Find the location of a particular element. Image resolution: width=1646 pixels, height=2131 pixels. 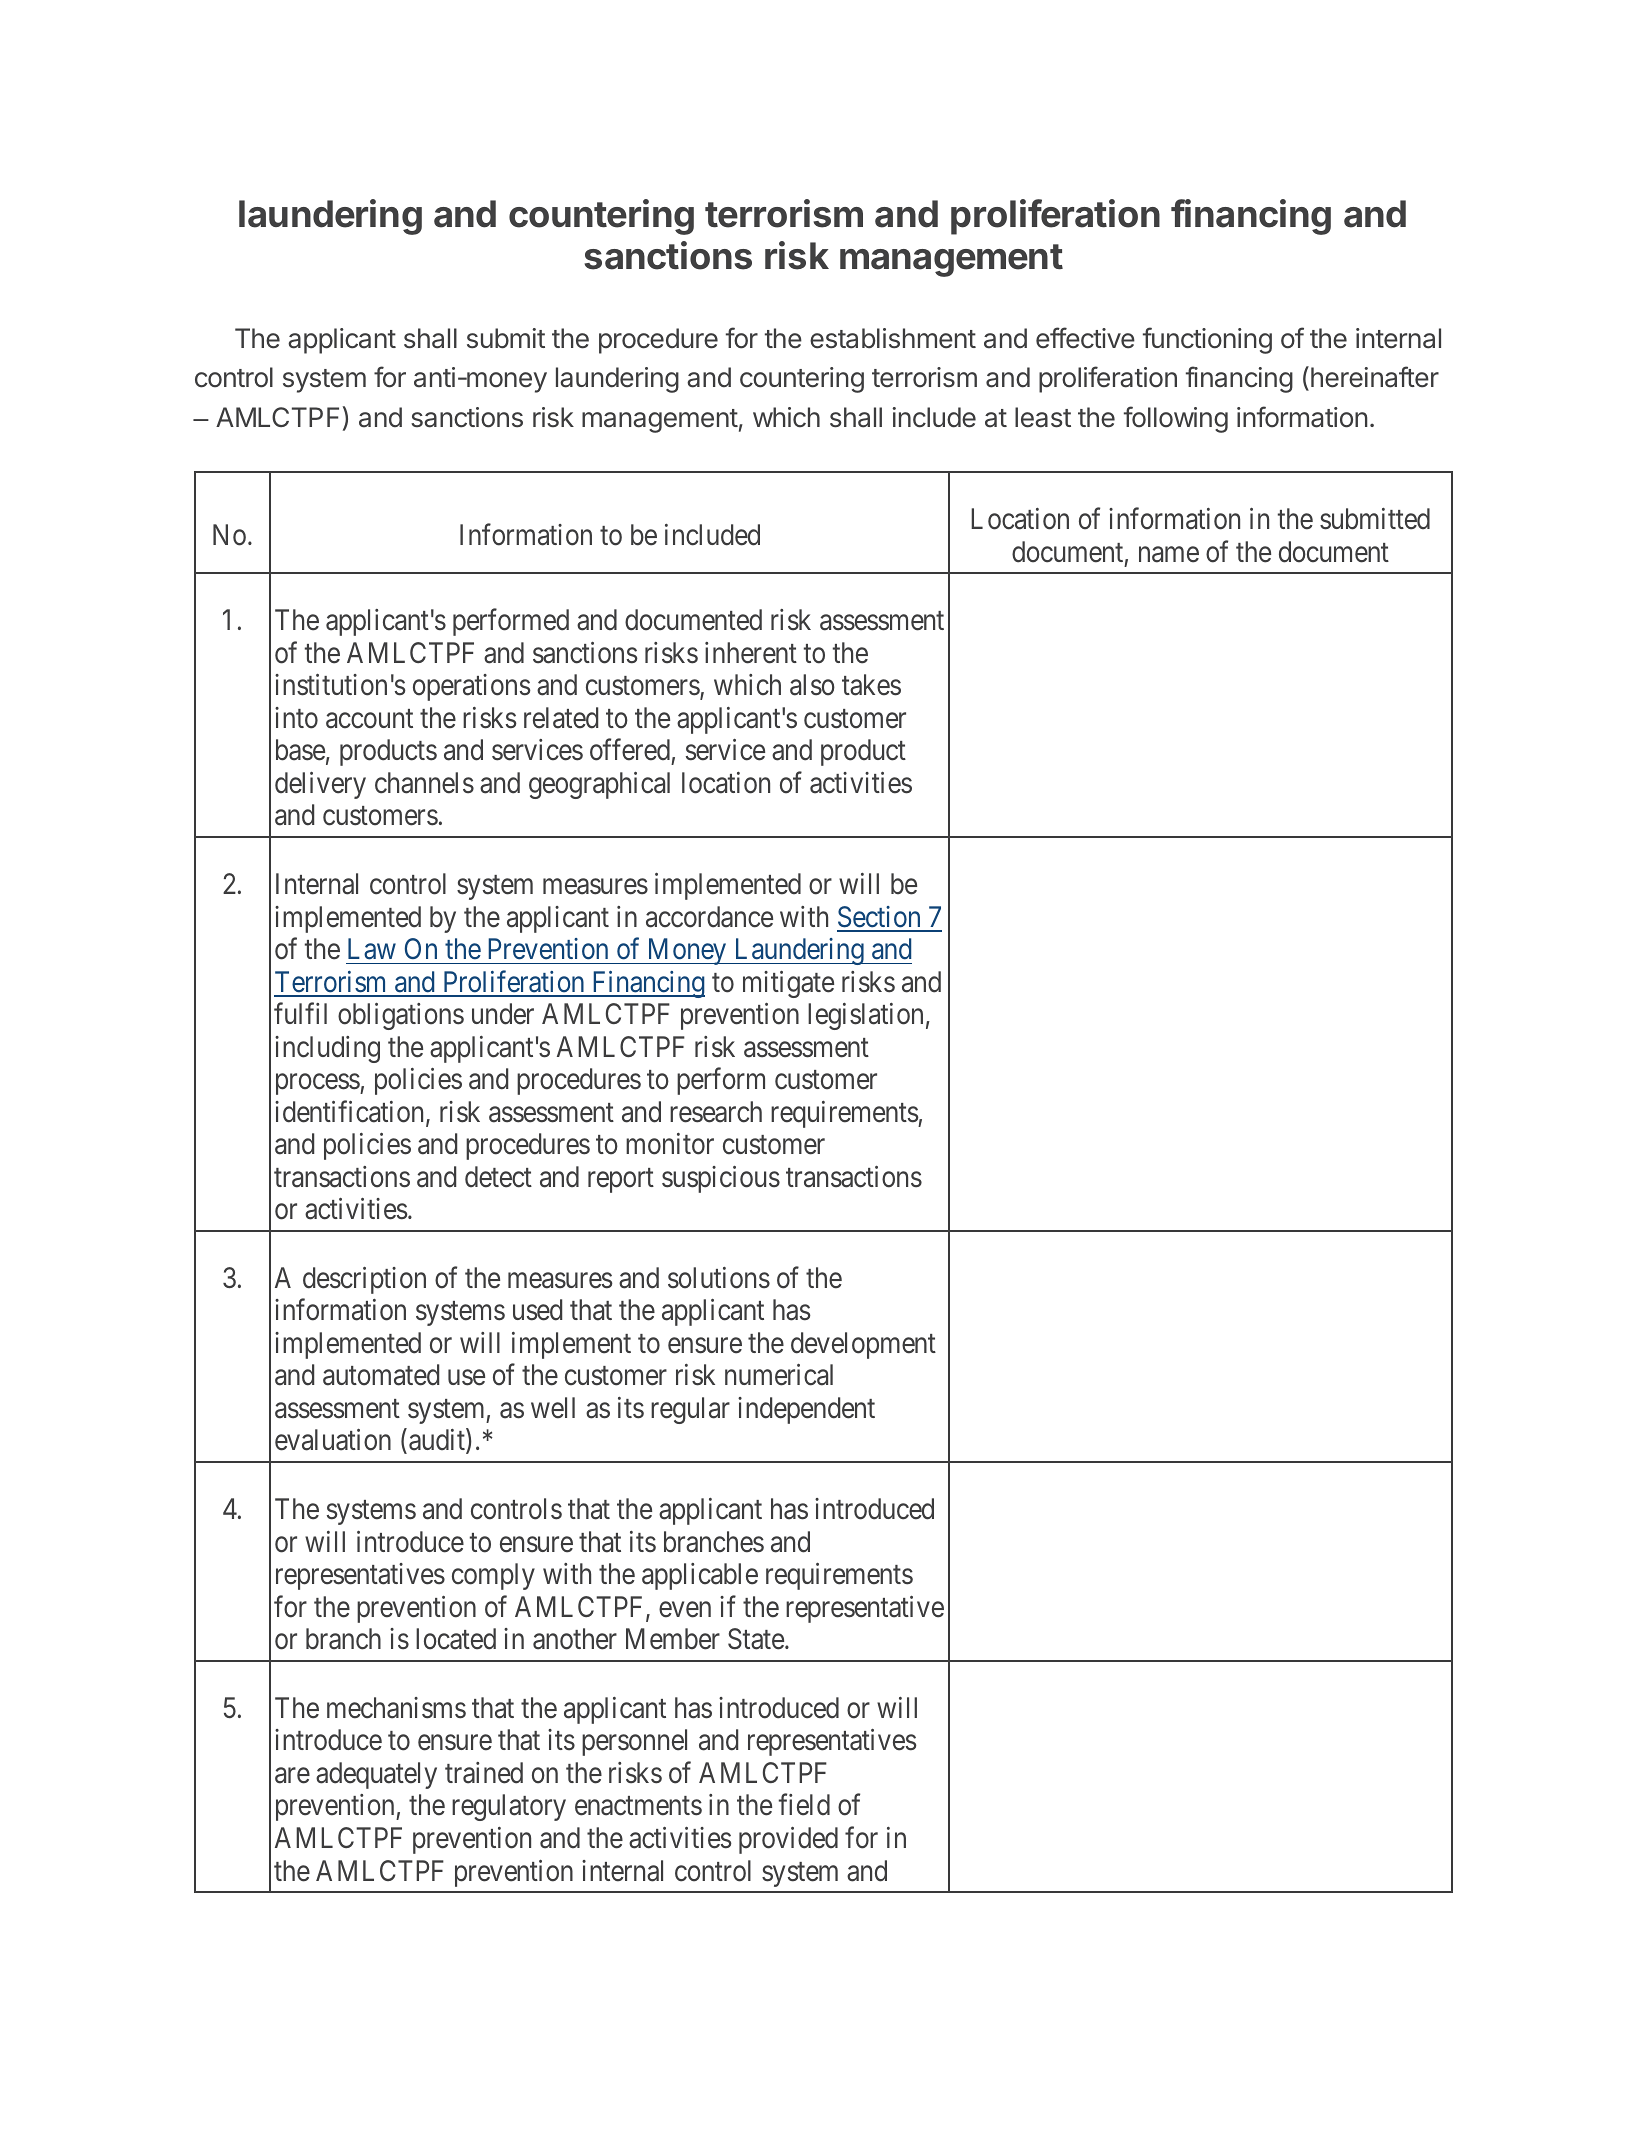

identification is located at coordinates (351, 1112).
